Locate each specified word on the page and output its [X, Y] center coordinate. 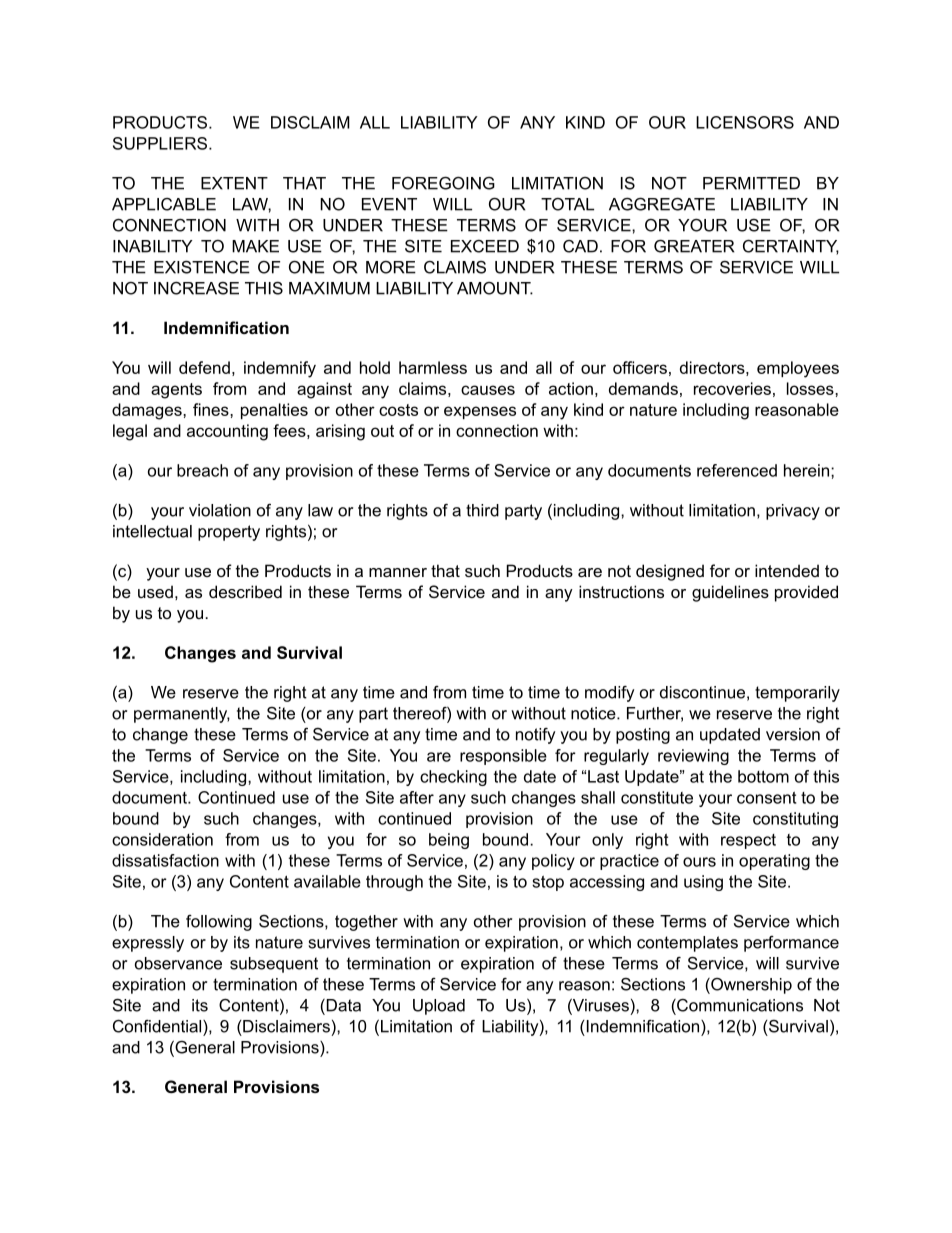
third [482, 510]
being [449, 841]
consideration [162, 839]
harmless [433, 367]
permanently [182, 715]
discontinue [702, 692]
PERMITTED [751, 183]
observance [178, 963]
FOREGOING [443, 183]
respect [748, 841]
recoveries [732, 388]
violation [220, 510]
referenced [737, 470]
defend [204, 367]
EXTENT [234, 183]
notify [535, 736]
